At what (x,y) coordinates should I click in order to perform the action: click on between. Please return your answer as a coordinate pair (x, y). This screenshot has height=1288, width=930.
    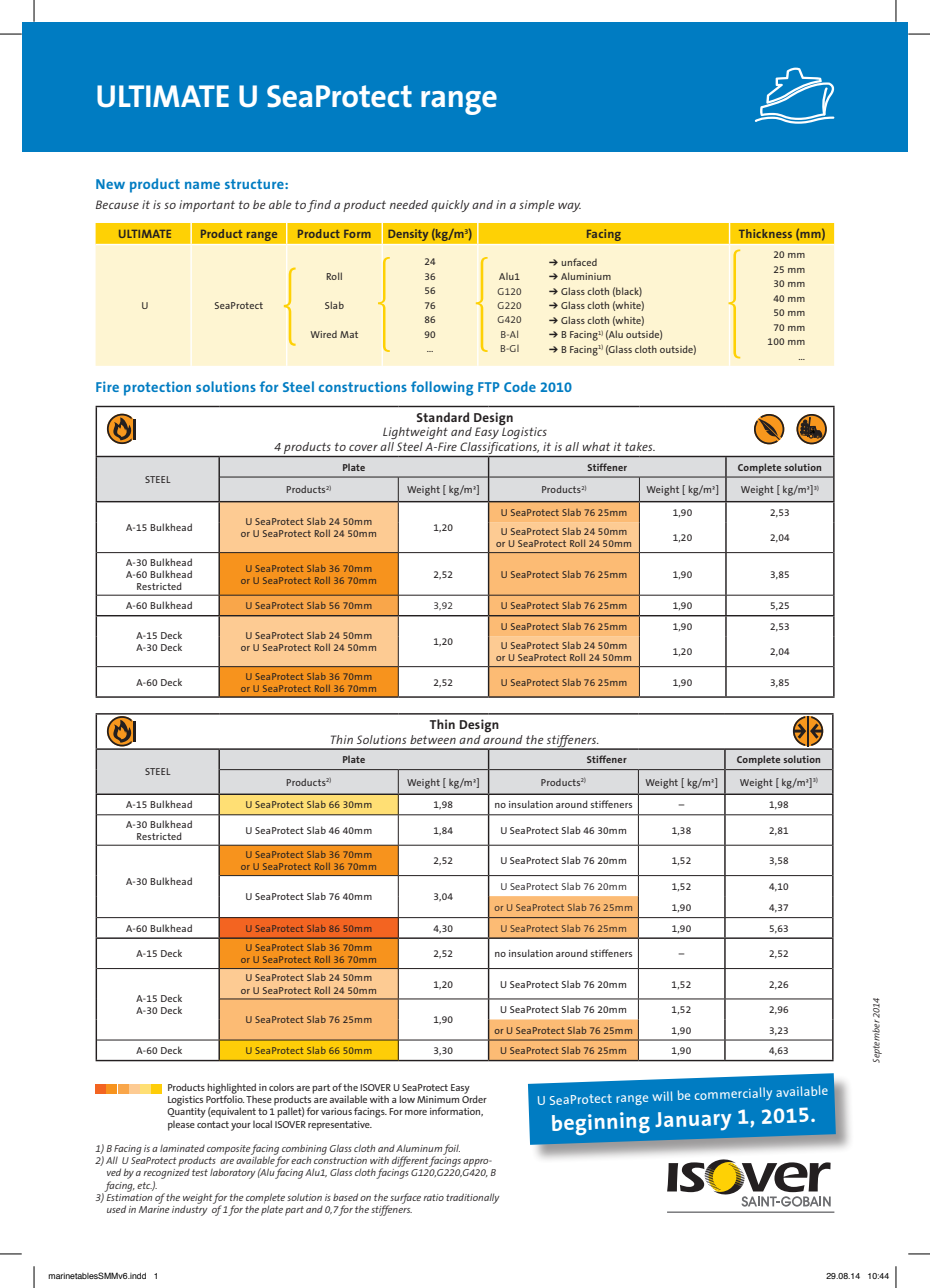
    Looking at the image, I should click on (433, 739).
